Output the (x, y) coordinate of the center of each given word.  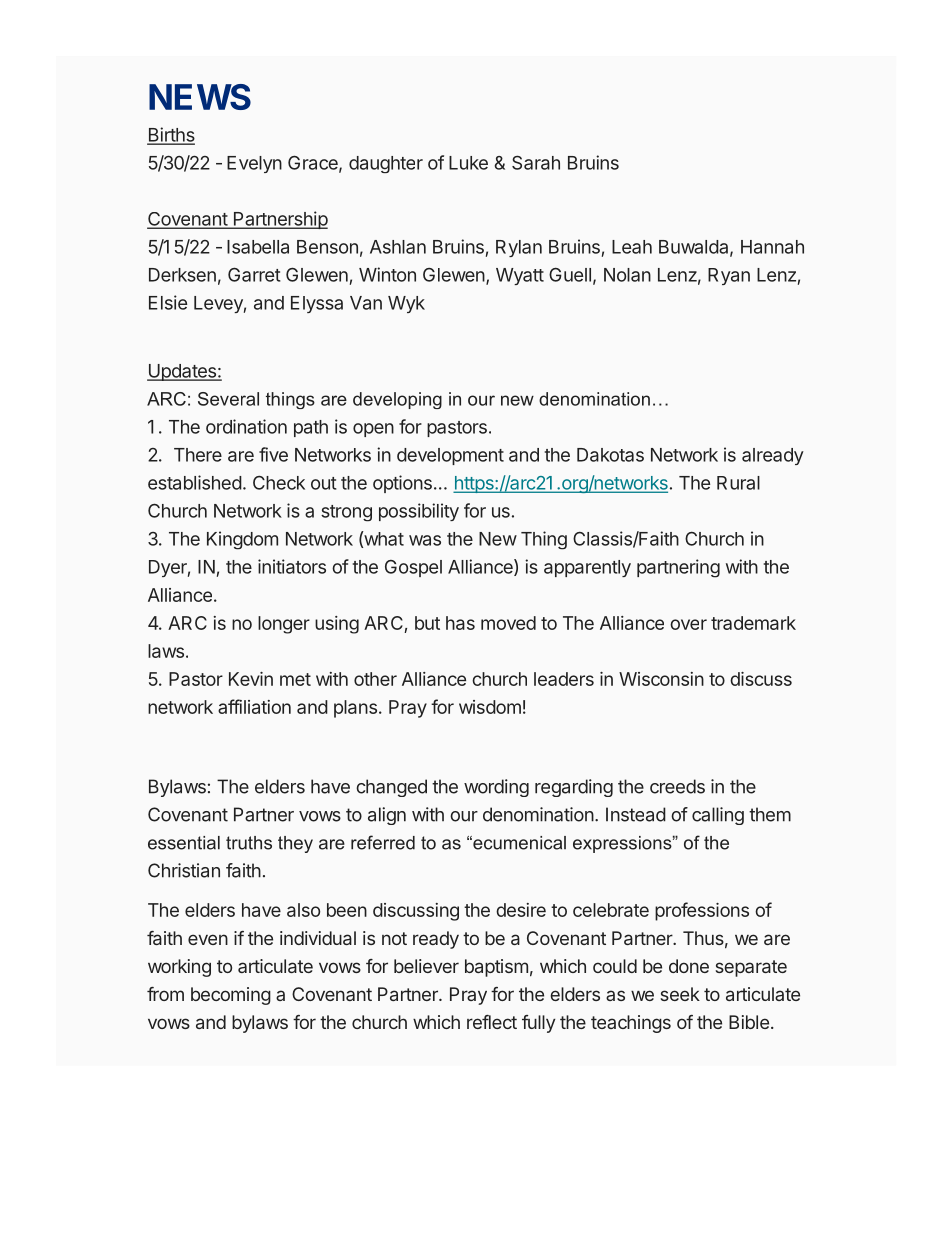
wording (496, 788)
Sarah (536, 162)
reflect (492, 1022)
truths (249, 843)
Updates (182, 372)
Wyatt (520, 276)
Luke (468, 163)
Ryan (729, 276)
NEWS (200, 97)
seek (680, 994)
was (425, 540)
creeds (677, 786)
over (688, 624)
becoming (231, 996)
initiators (292, 566)
